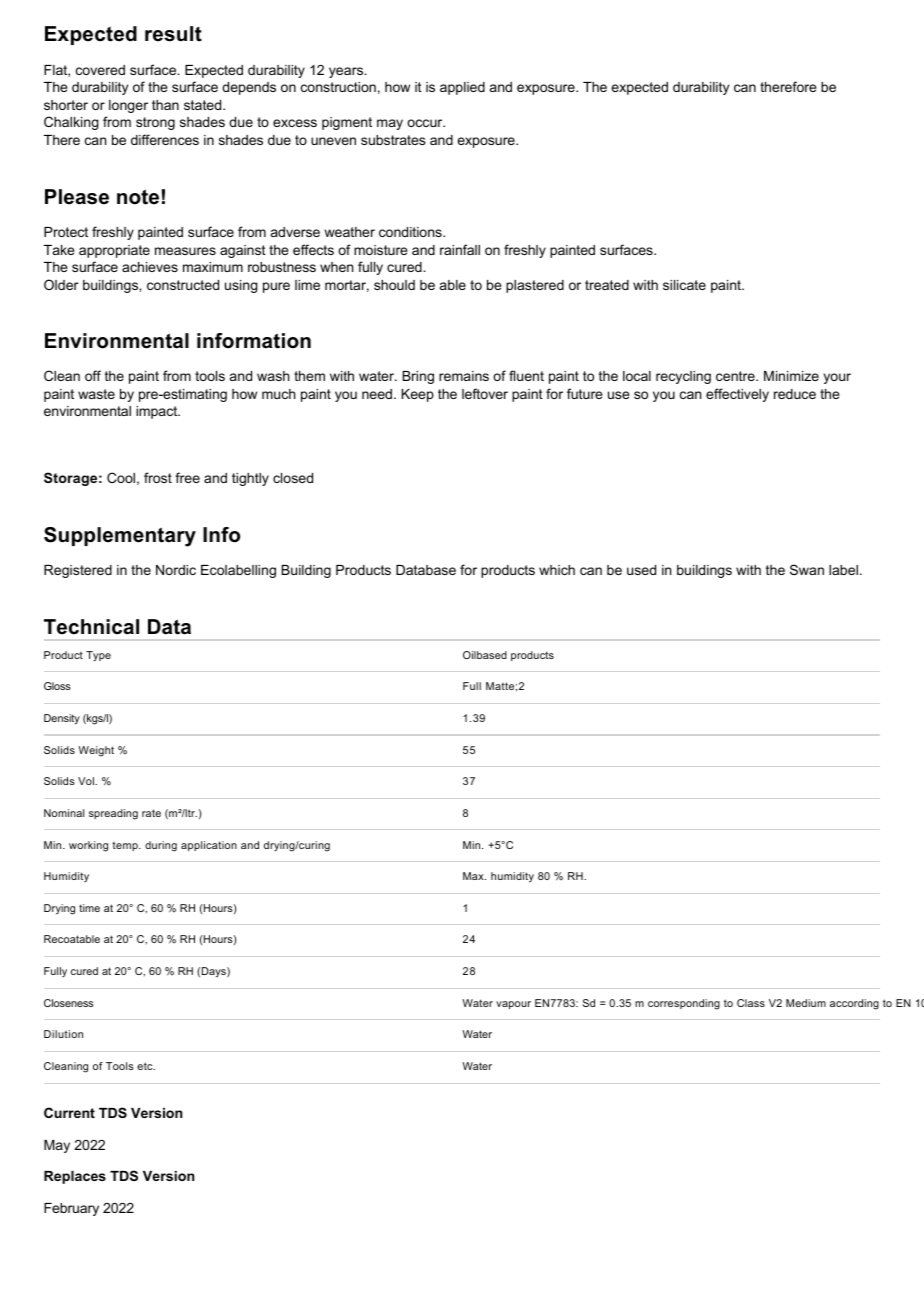  Describe the element at coordinates (462, 88) in the screenshot. I see `applied` at that location.
